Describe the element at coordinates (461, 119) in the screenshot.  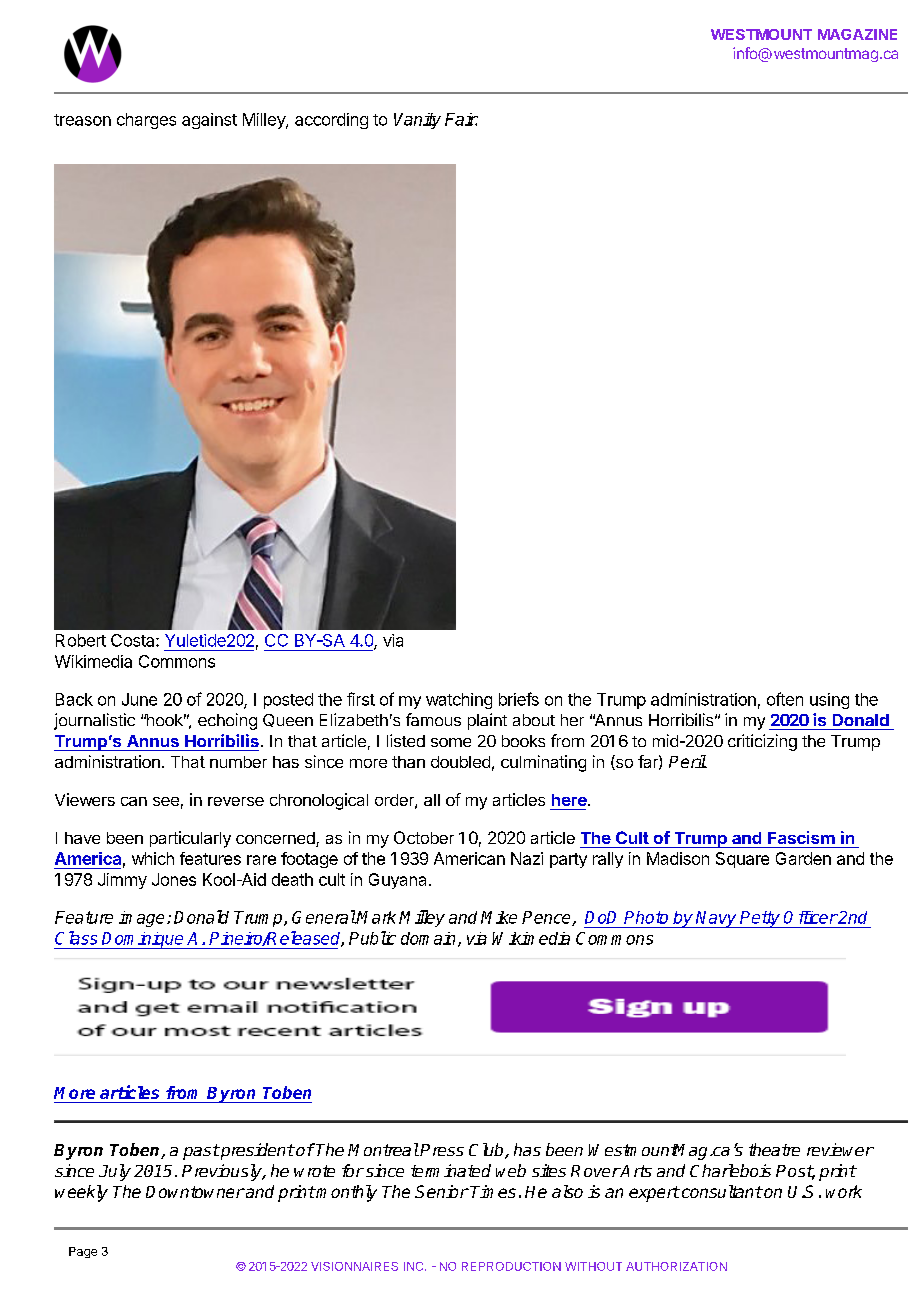
I see `Fair` at that location.
